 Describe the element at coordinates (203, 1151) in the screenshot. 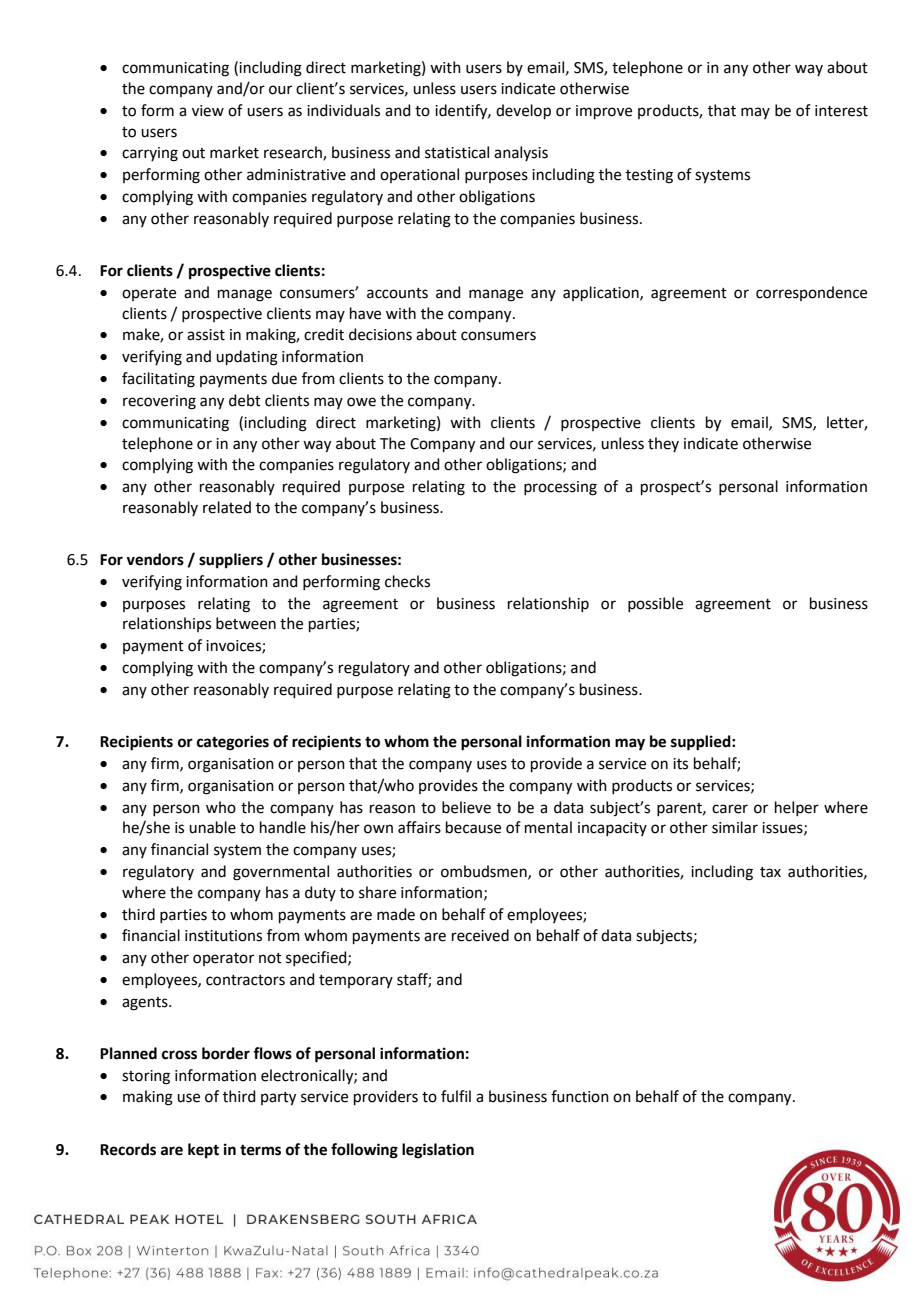

I see `kept` at that location.
